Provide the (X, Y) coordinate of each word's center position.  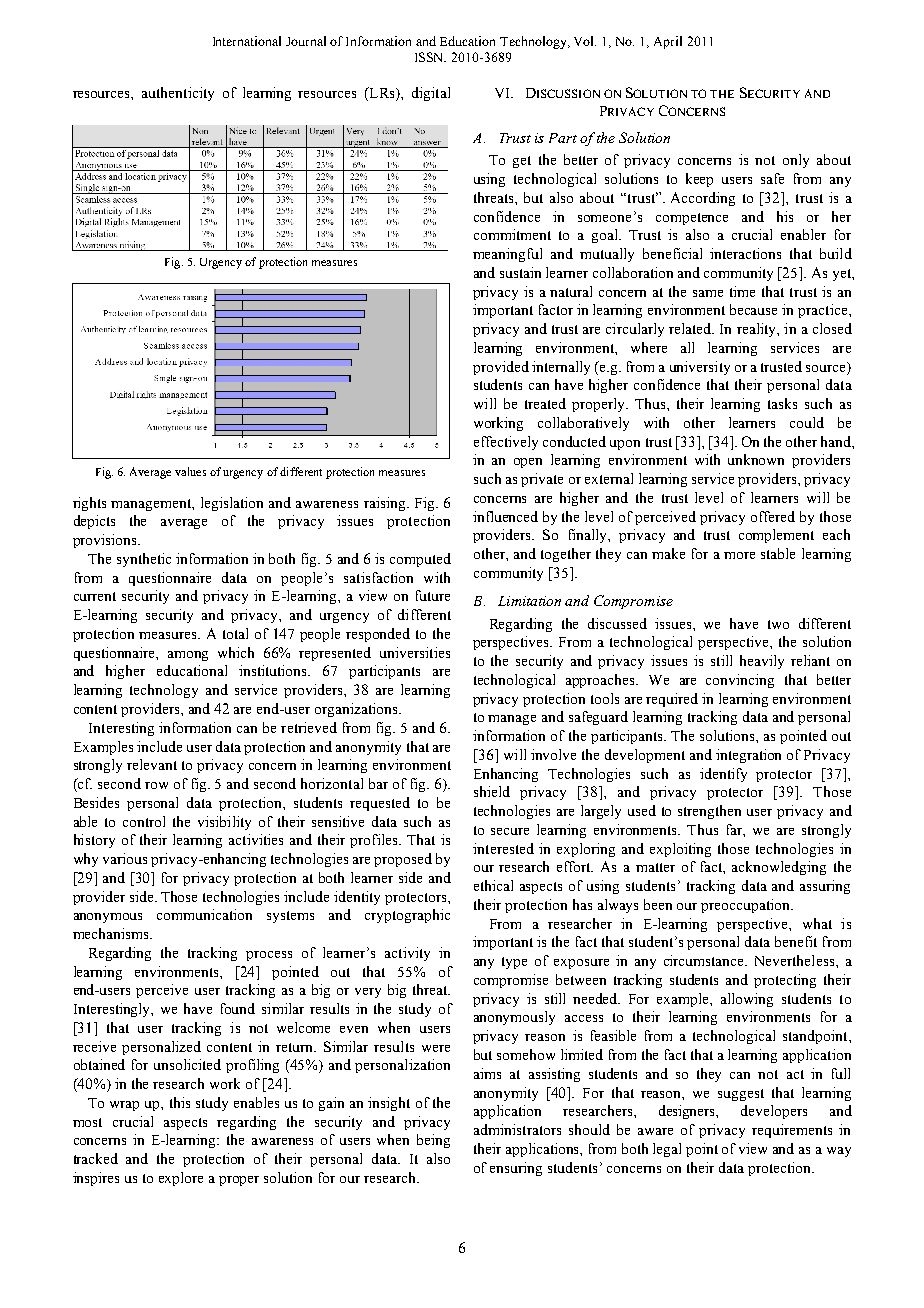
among (188, 656)
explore (181, 1179)
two (778, 624)
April (668, 42)
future (433, 595)
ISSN (430, 57)
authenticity (178, 94)
